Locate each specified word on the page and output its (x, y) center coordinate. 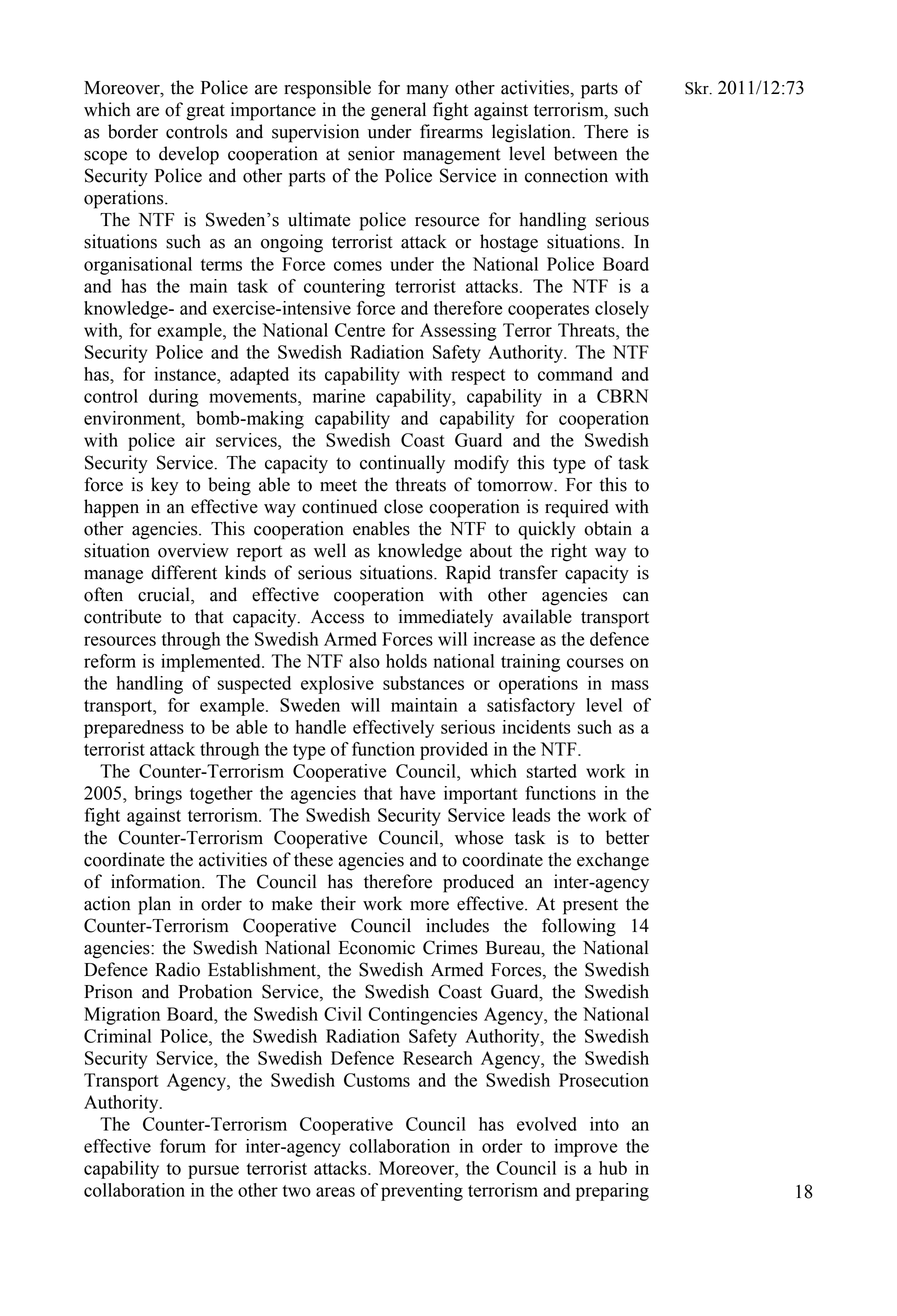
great (205, 112)
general (398, 111)
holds (406, 661)
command (575, 374)
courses (595, 663)
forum (183, 1146)
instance (186, 374)
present (590, 906)
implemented (212, 663)
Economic (377, 947)
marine (339, 396)
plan (154, 905)
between (586, 153)
